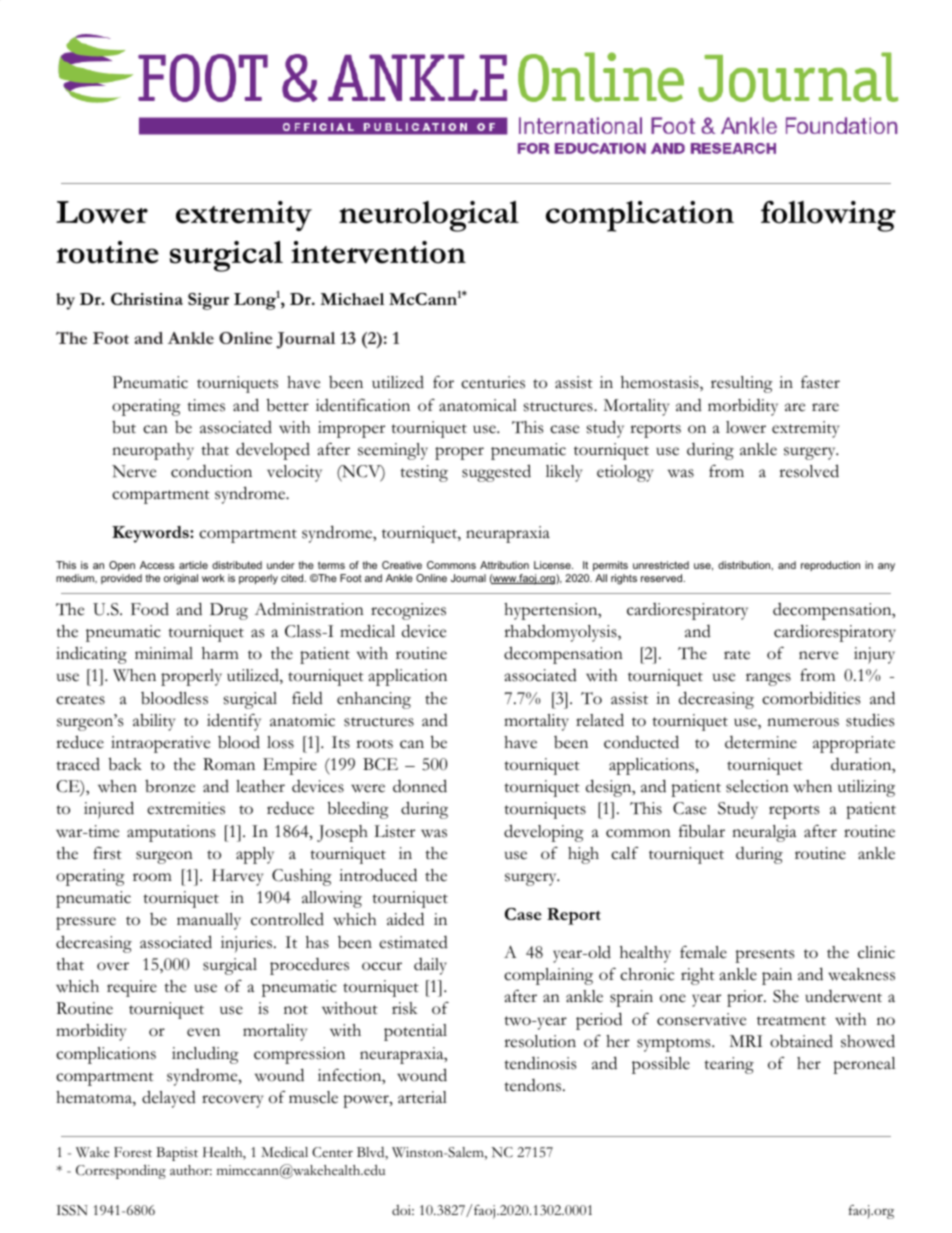 Image resolution: width=952 pixels, height=1233 pixels. I want to click on enhancing, so click(374, 700).
